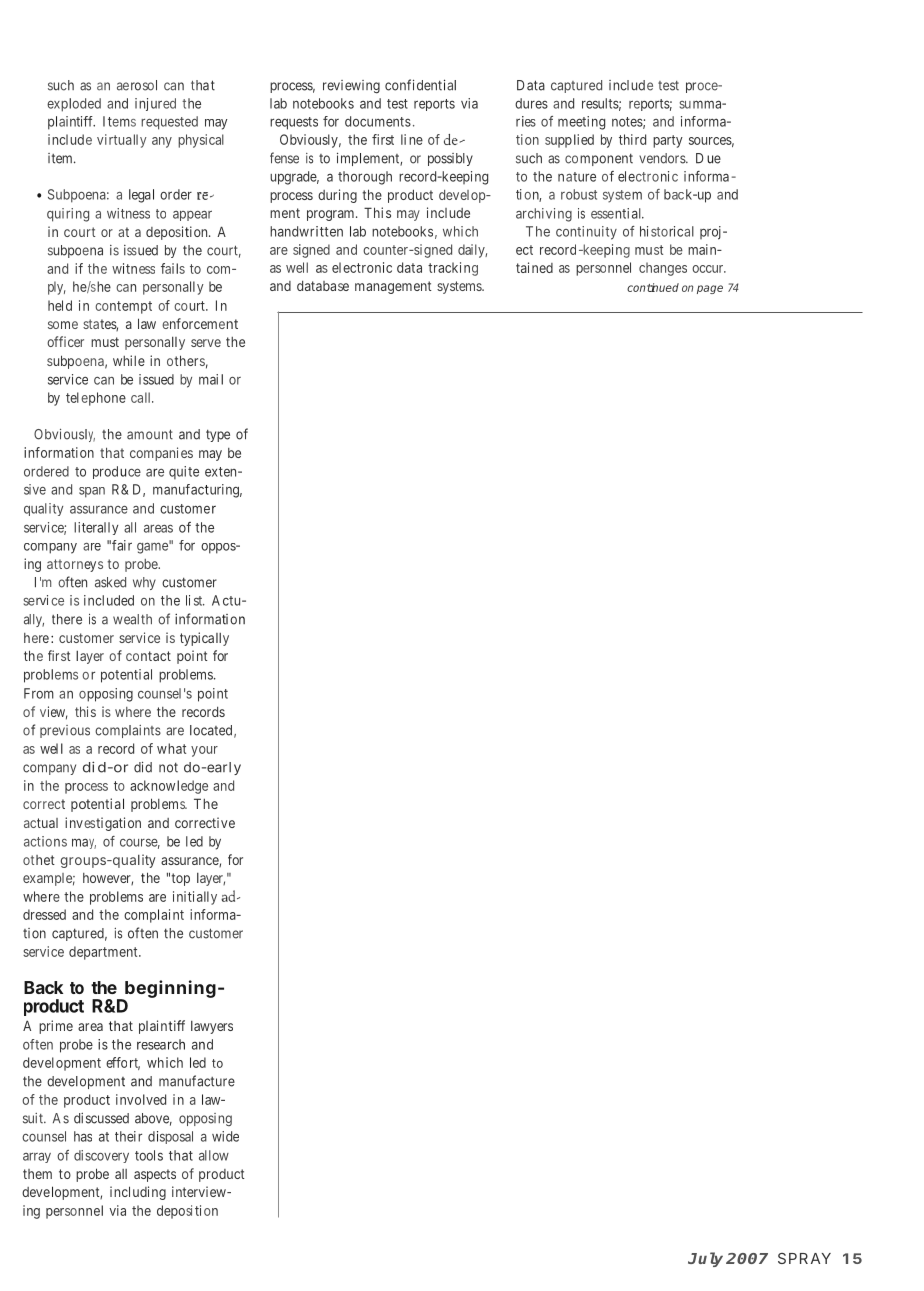  What do you see at coordinates (138, 1193) in the document?
I see `including` at bounding box center [138, 1193].
